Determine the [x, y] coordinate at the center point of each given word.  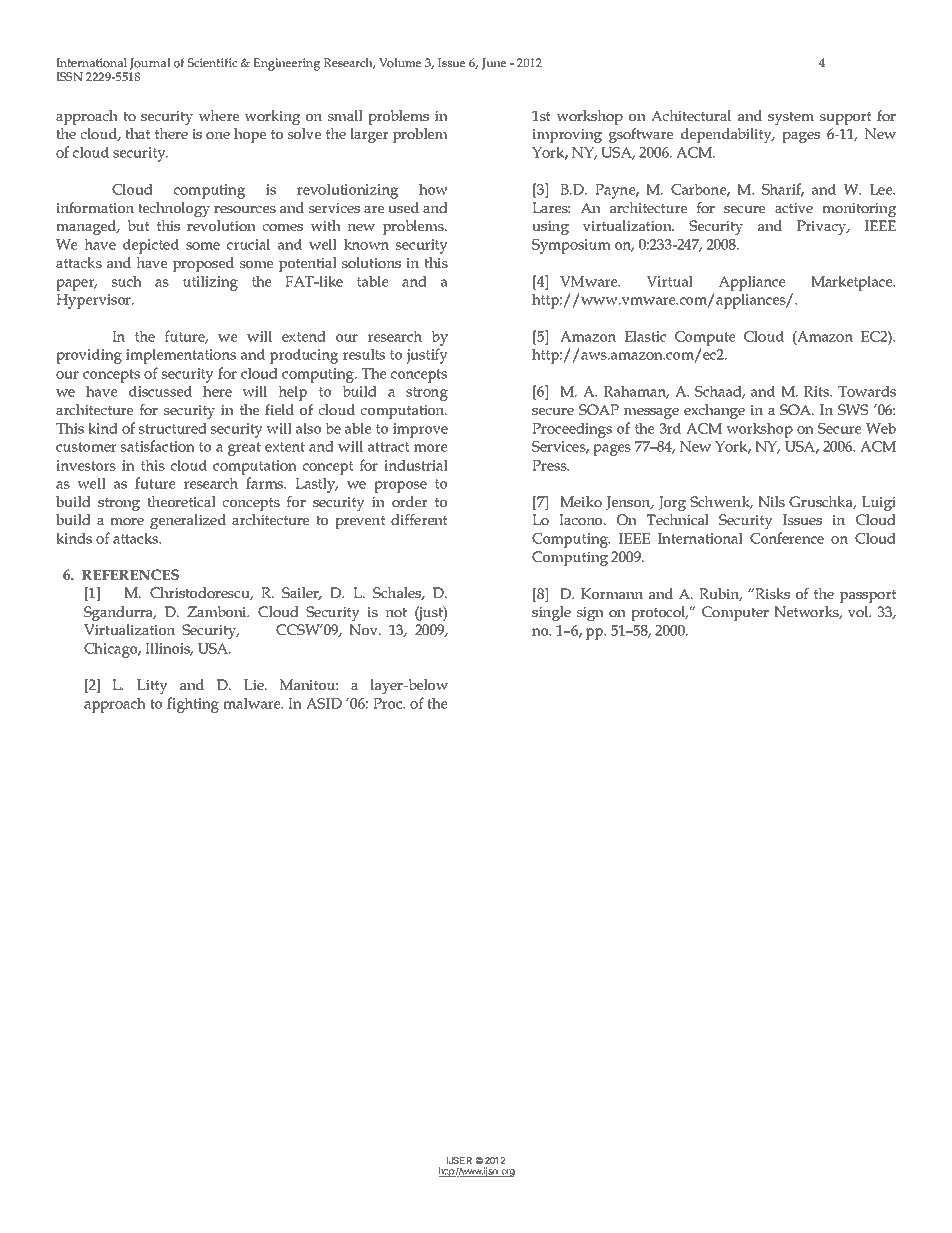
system [791, 118]
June [494, 64]
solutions [371, 262]
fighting [193, 705]
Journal [150, 64]
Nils [771, 501]
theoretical [181, 501]
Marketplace [853, 283]
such [127, 281]
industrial [416, 465]
